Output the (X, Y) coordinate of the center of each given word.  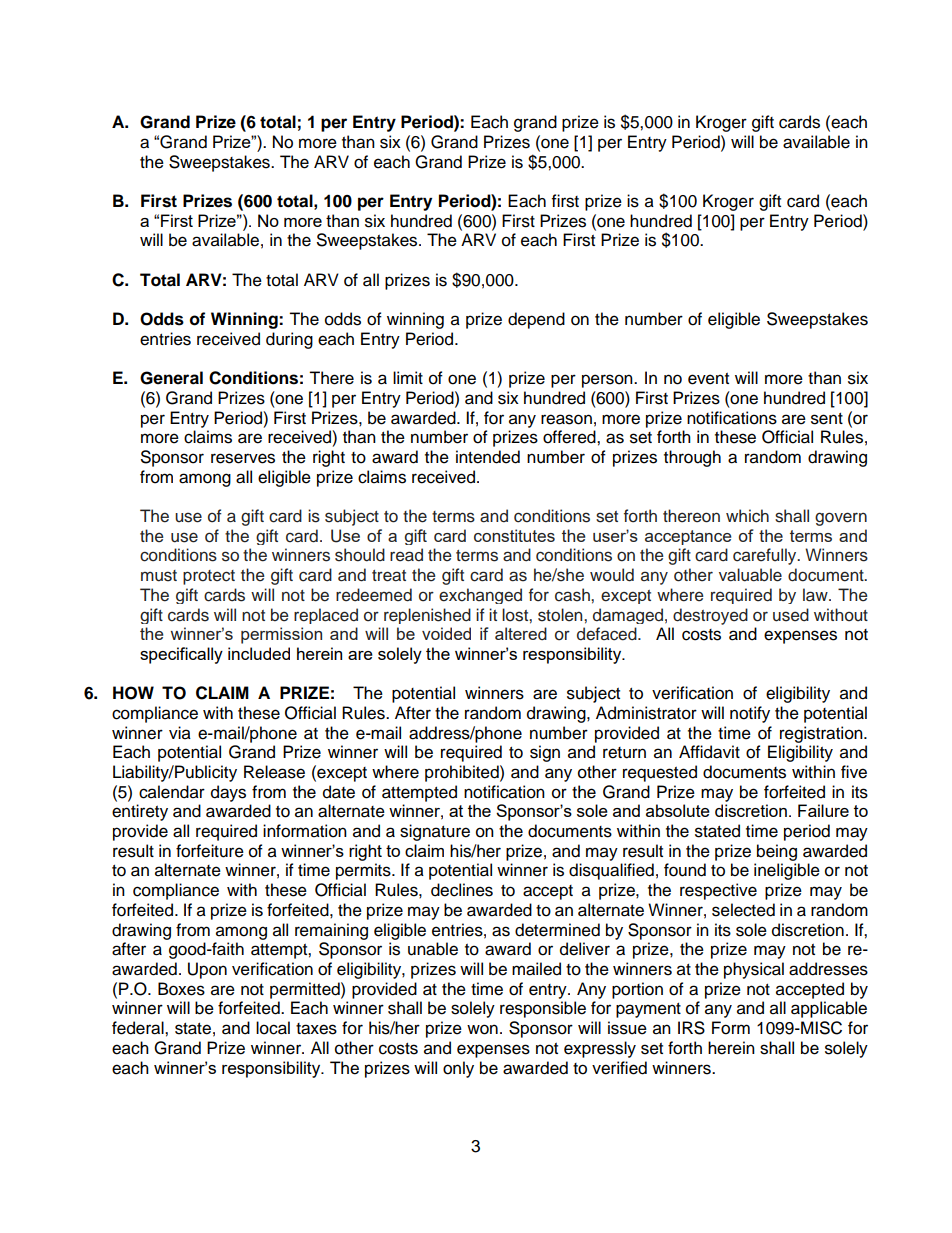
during (289, 340)
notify (750, 714)
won (482, 1029)
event (708, 379)
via (180, 733)
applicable (829, 1009)
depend (536, 320)
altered (521, 634)
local (273, 1028)
